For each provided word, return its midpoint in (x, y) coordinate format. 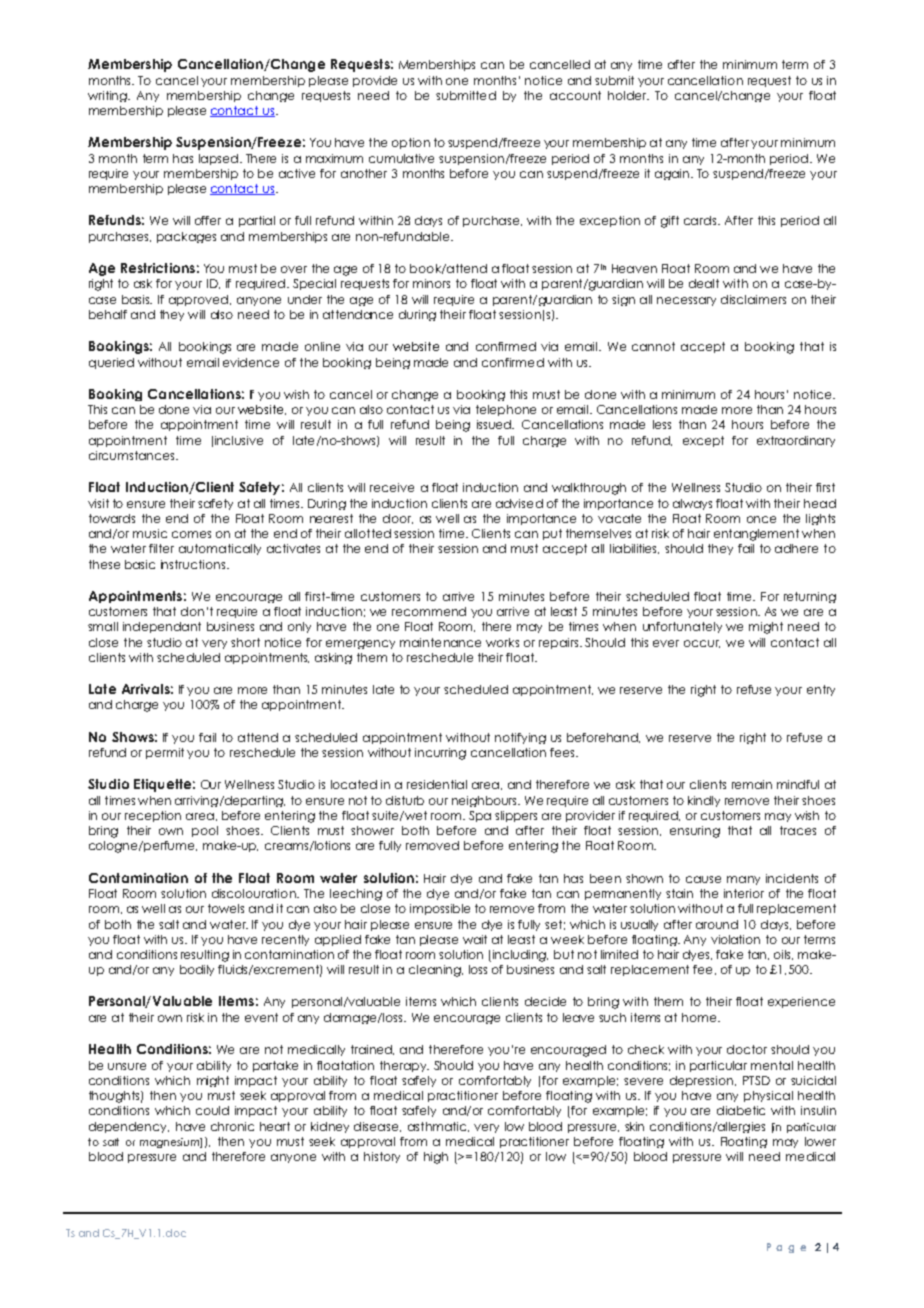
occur (702, 644)
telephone (506, 410)
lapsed (218, 159)
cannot (653, 346)
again (673, 174)
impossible (440, 909)
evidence (251, 362)
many (743, 880)
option (411, 143)
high (436, 1158)
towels (226, 908)
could (212, 1110)
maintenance (440, 642)
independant (162, 627)
